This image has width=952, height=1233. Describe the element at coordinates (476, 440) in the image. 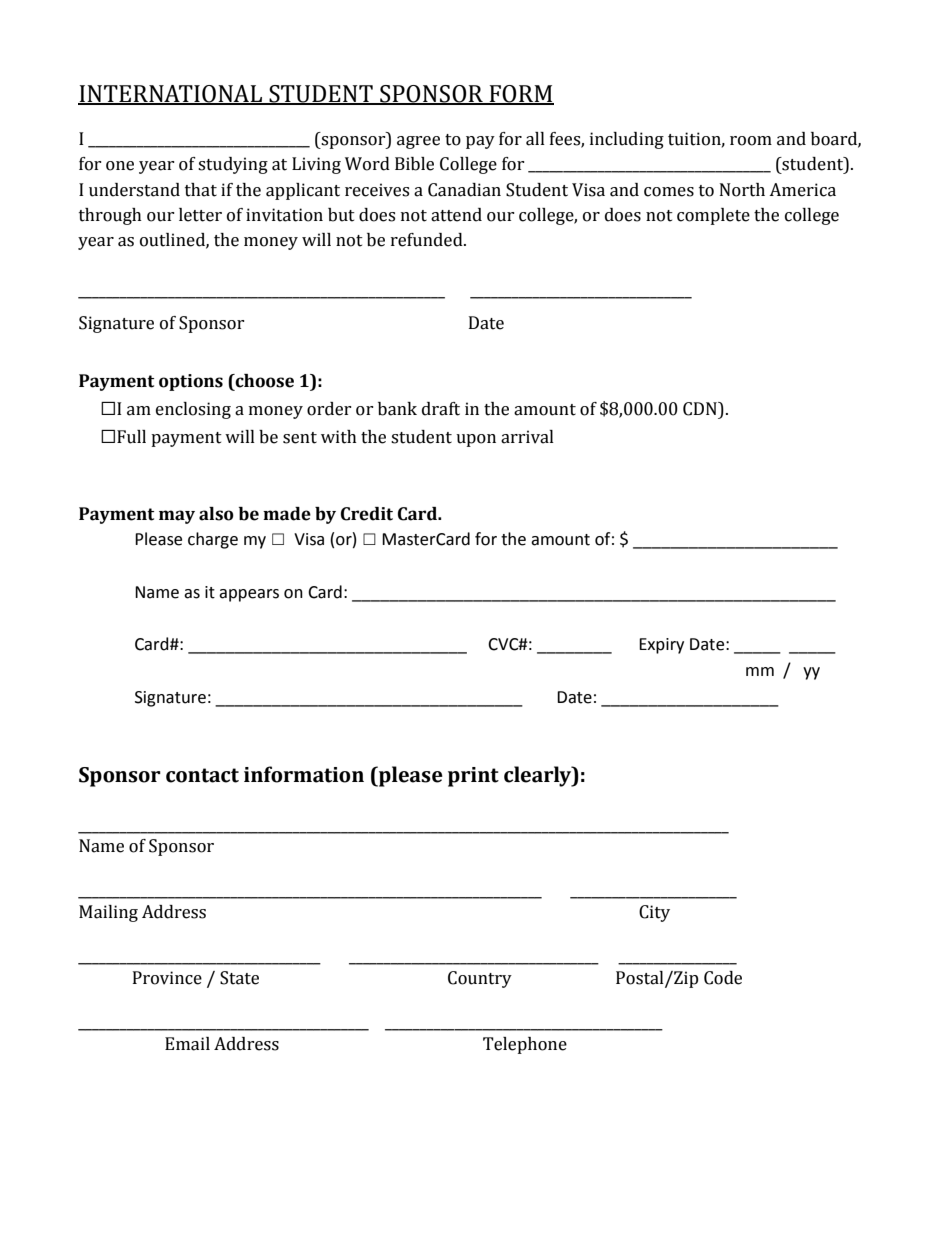

I see `upon` at that location.
